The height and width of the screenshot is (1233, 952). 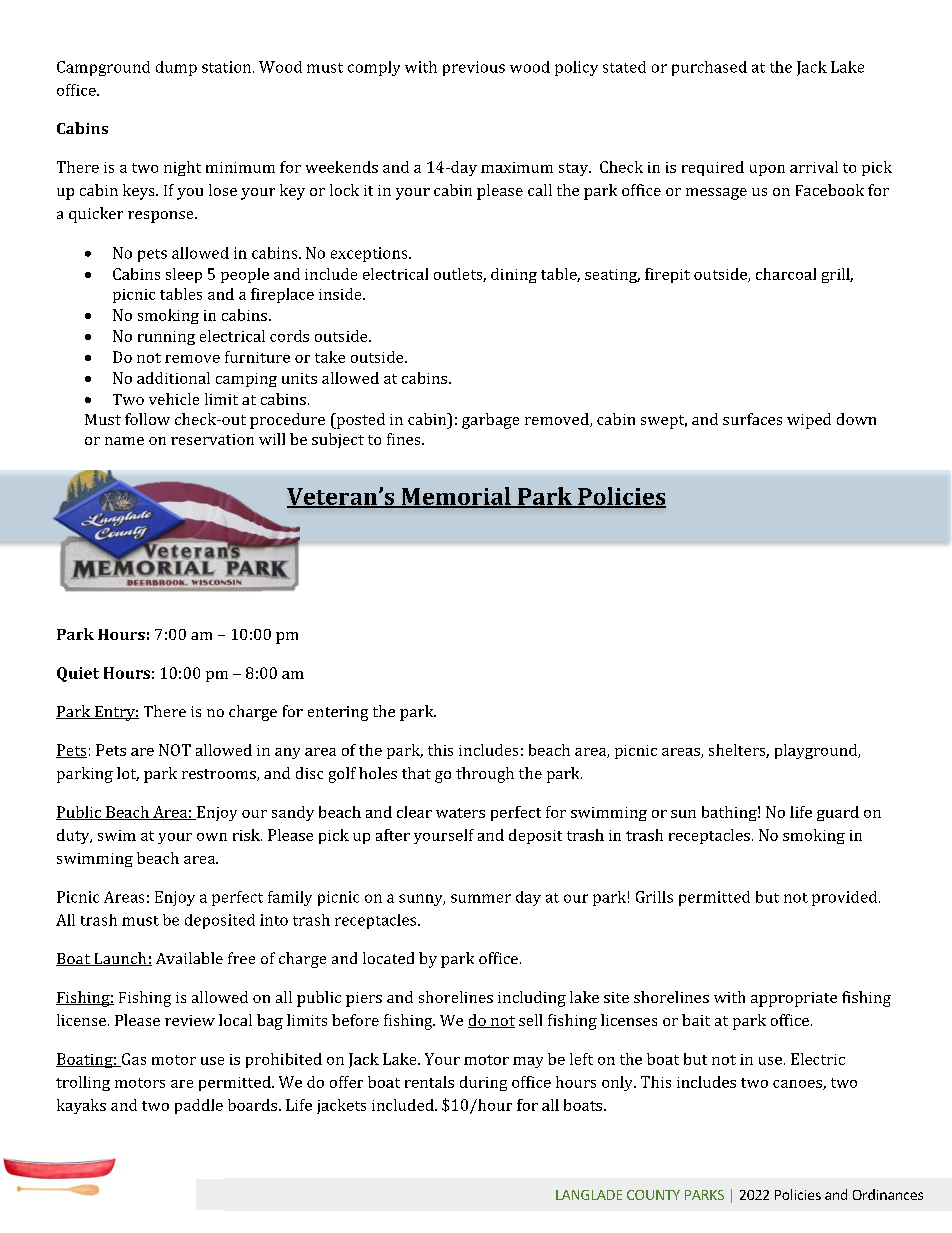 I want to click on playground, so click(x=817, y=751).
